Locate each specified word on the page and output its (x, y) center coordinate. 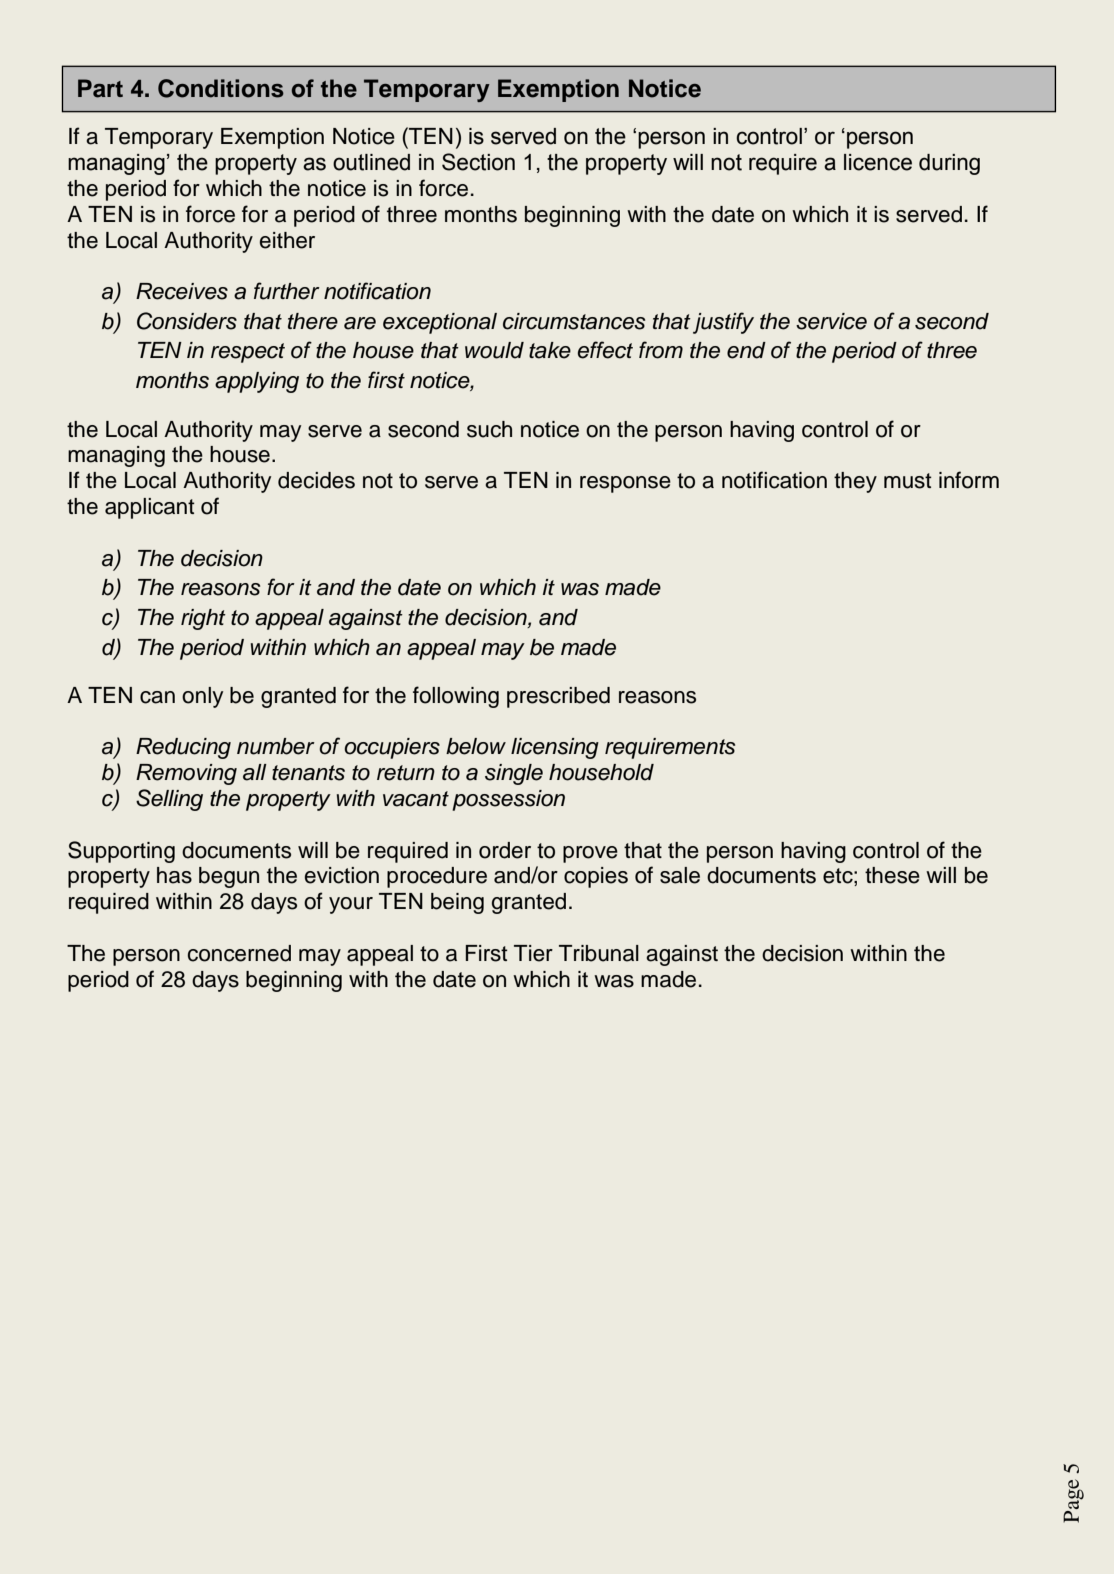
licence (878, 162)
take (550, 350)
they (855, 482)
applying (257, 382)
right (203, 619)
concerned (239, 953)
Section (478, 162)
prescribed (558, 697)
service (831, 321)
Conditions (221, 88)
